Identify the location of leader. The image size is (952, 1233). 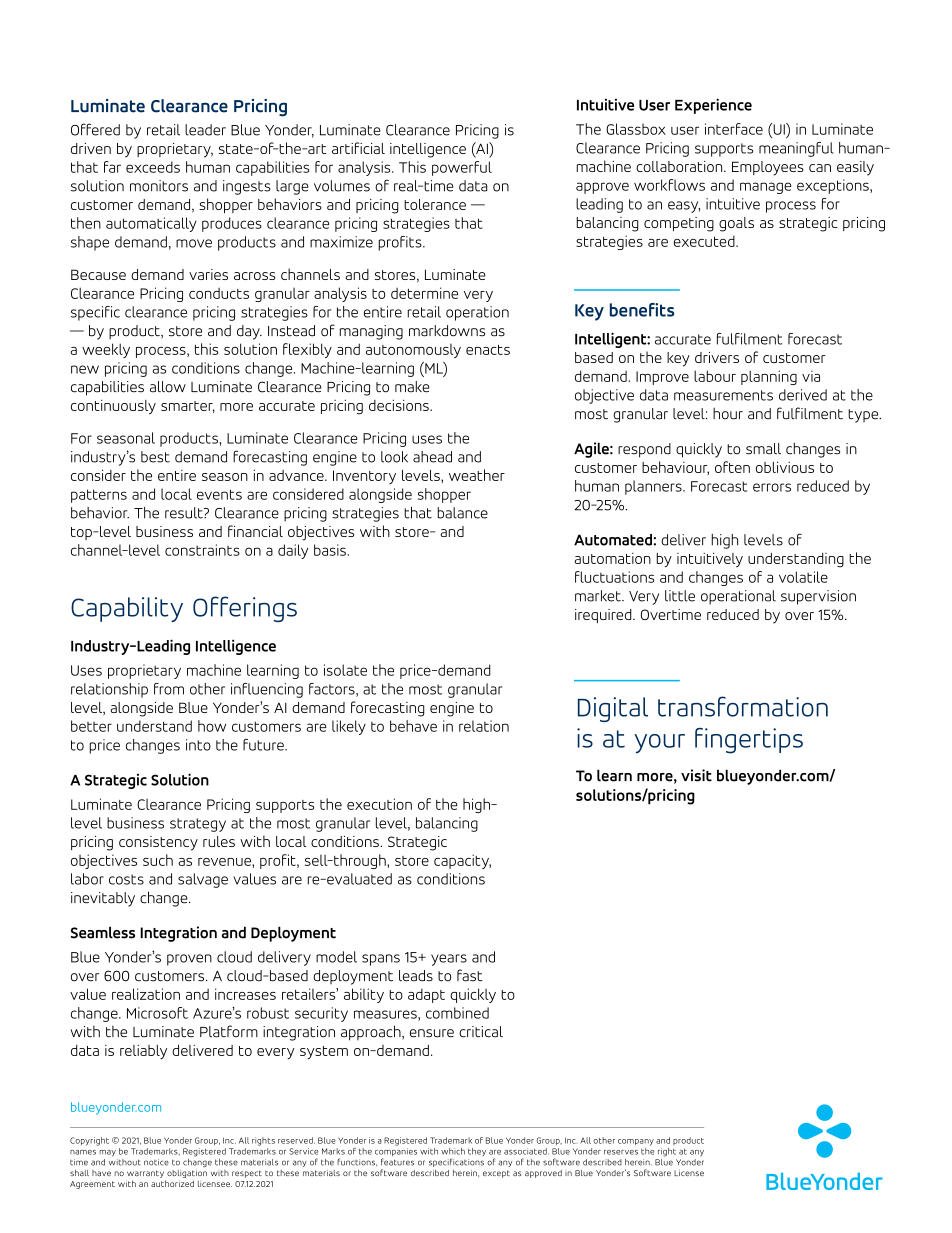
(205, 130).
